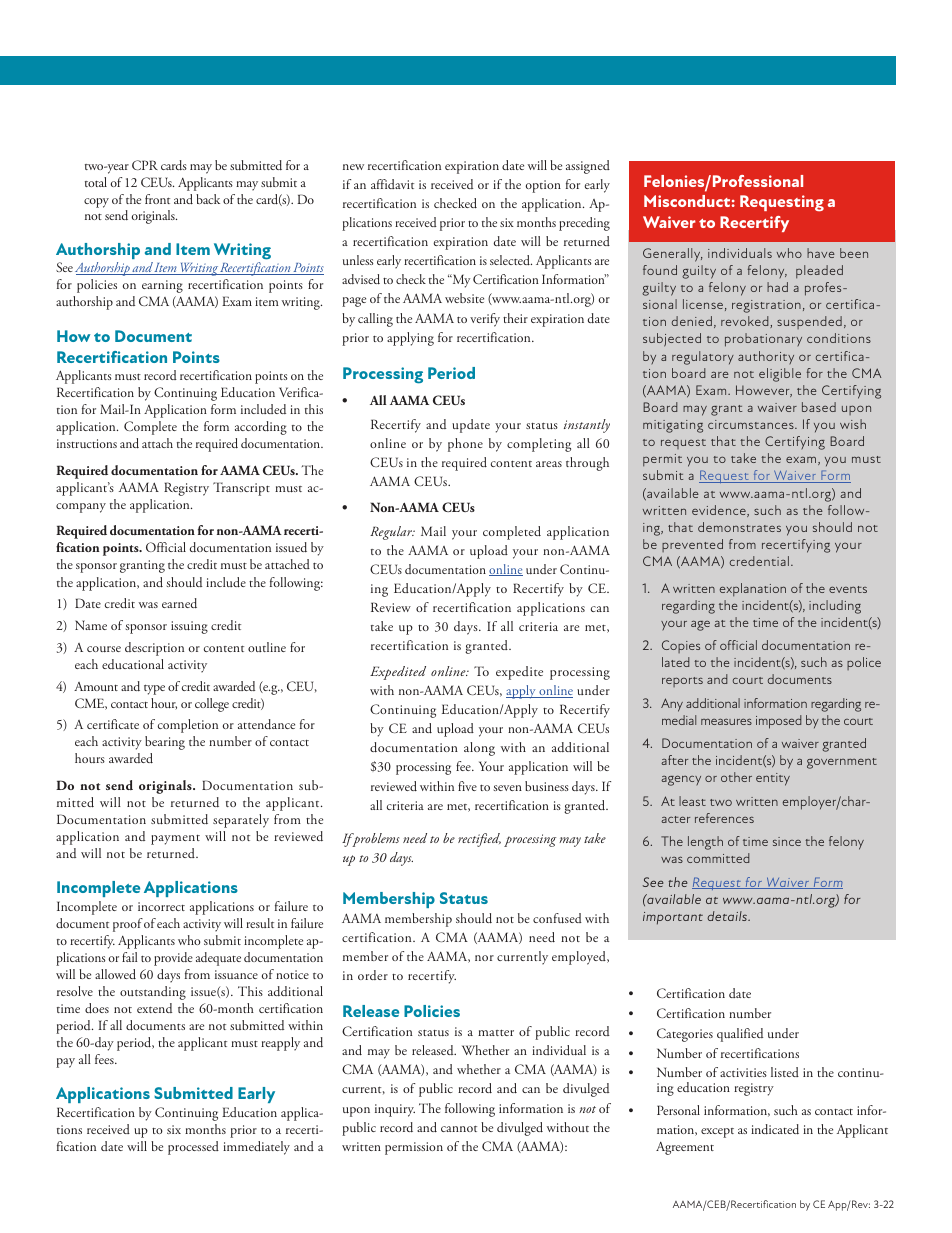 Image resolution: width=952 pixels, height=1233 pixels. What do you see at coordinates (728, 916) in the document?
I see `details` at bounding box center [728, 916].
